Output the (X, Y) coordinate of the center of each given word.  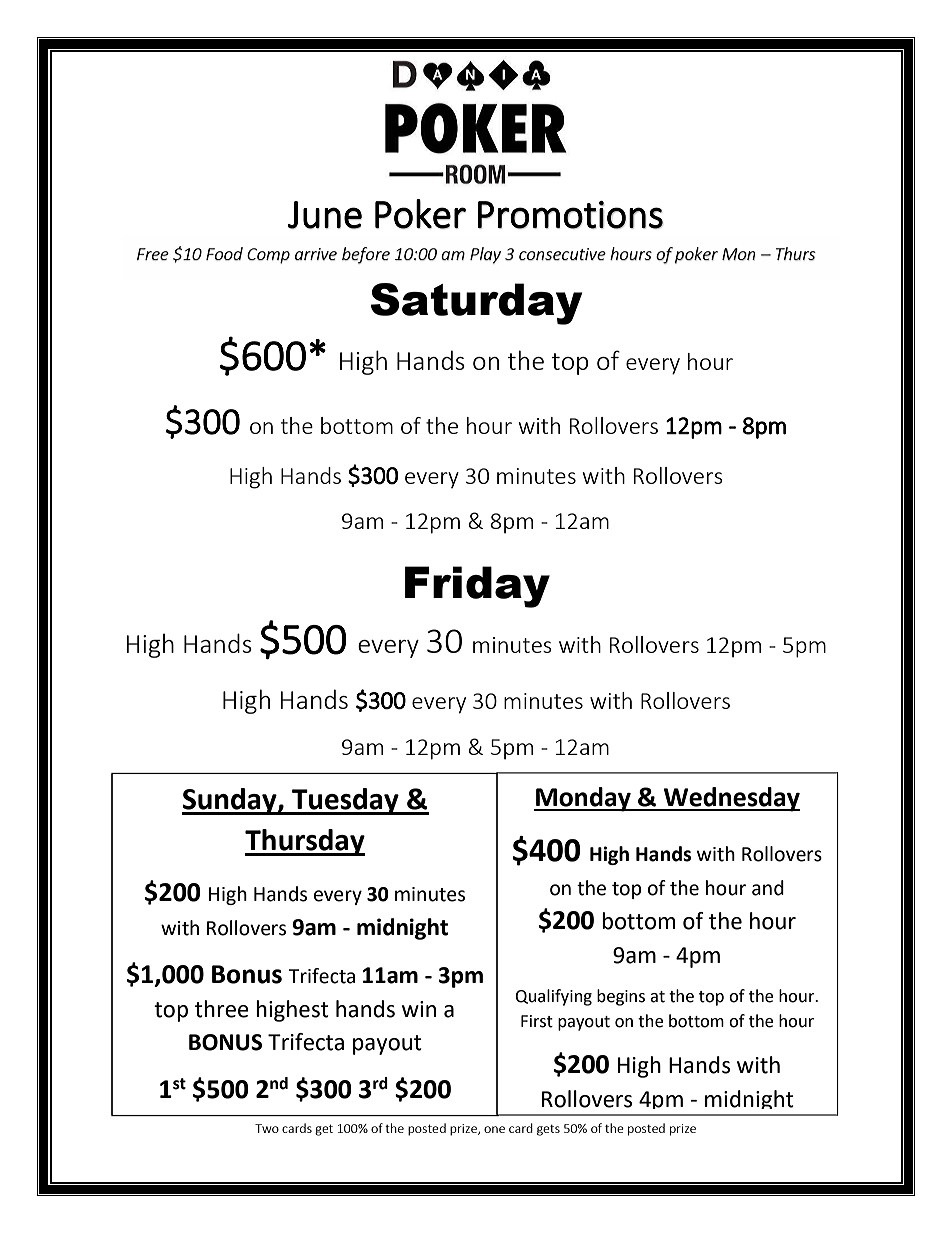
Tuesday (345, 801)
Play (485, 255)
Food (224, 254)
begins (621, 997)
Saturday (476, 304)
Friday (477, 587)
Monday (583, 799)
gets (548, 1130)
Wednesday (731, 799)
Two (267, 1128)
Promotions (570, 215)
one (494, 1129)
